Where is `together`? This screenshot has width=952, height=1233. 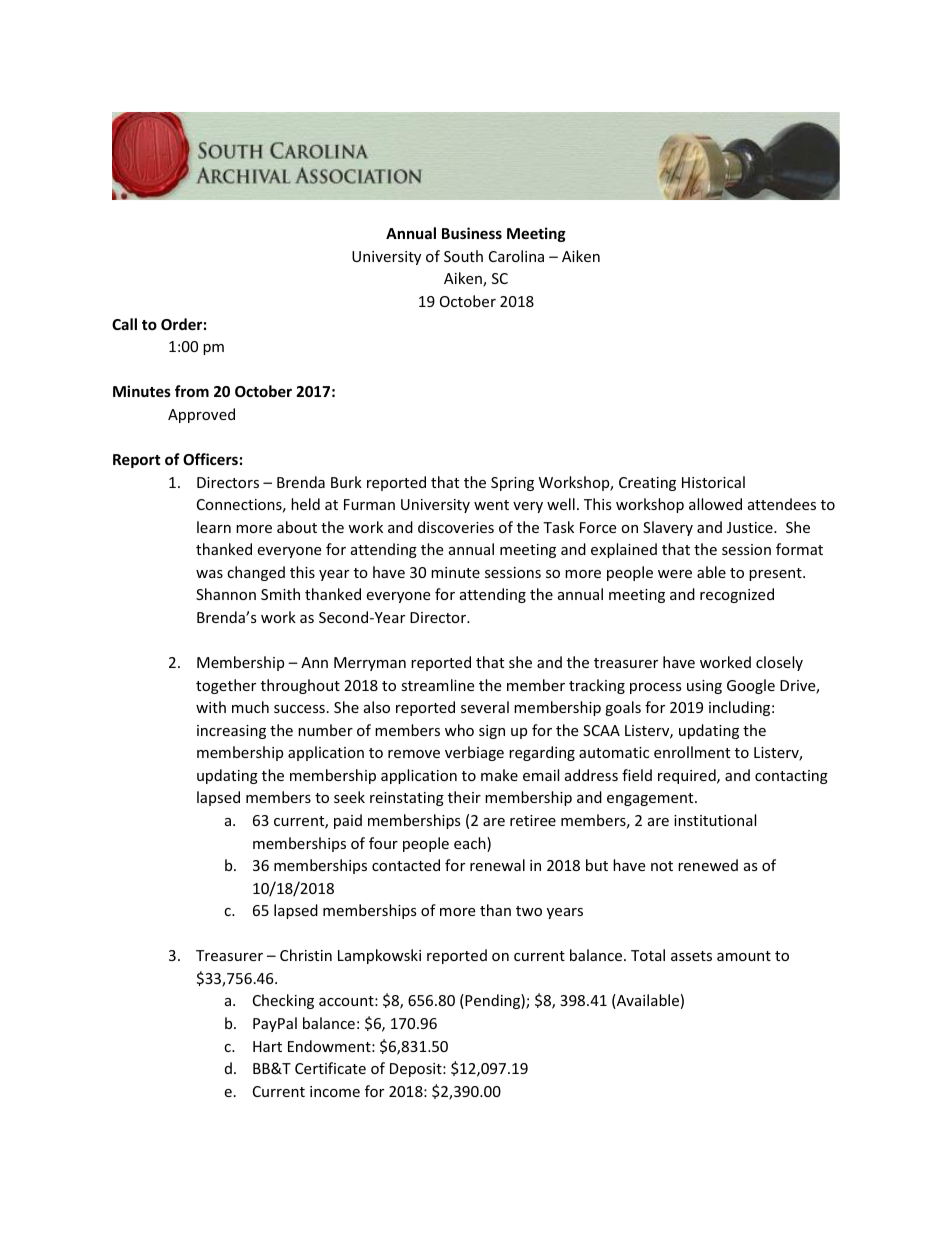
together is located at coordinates (226, 686).
